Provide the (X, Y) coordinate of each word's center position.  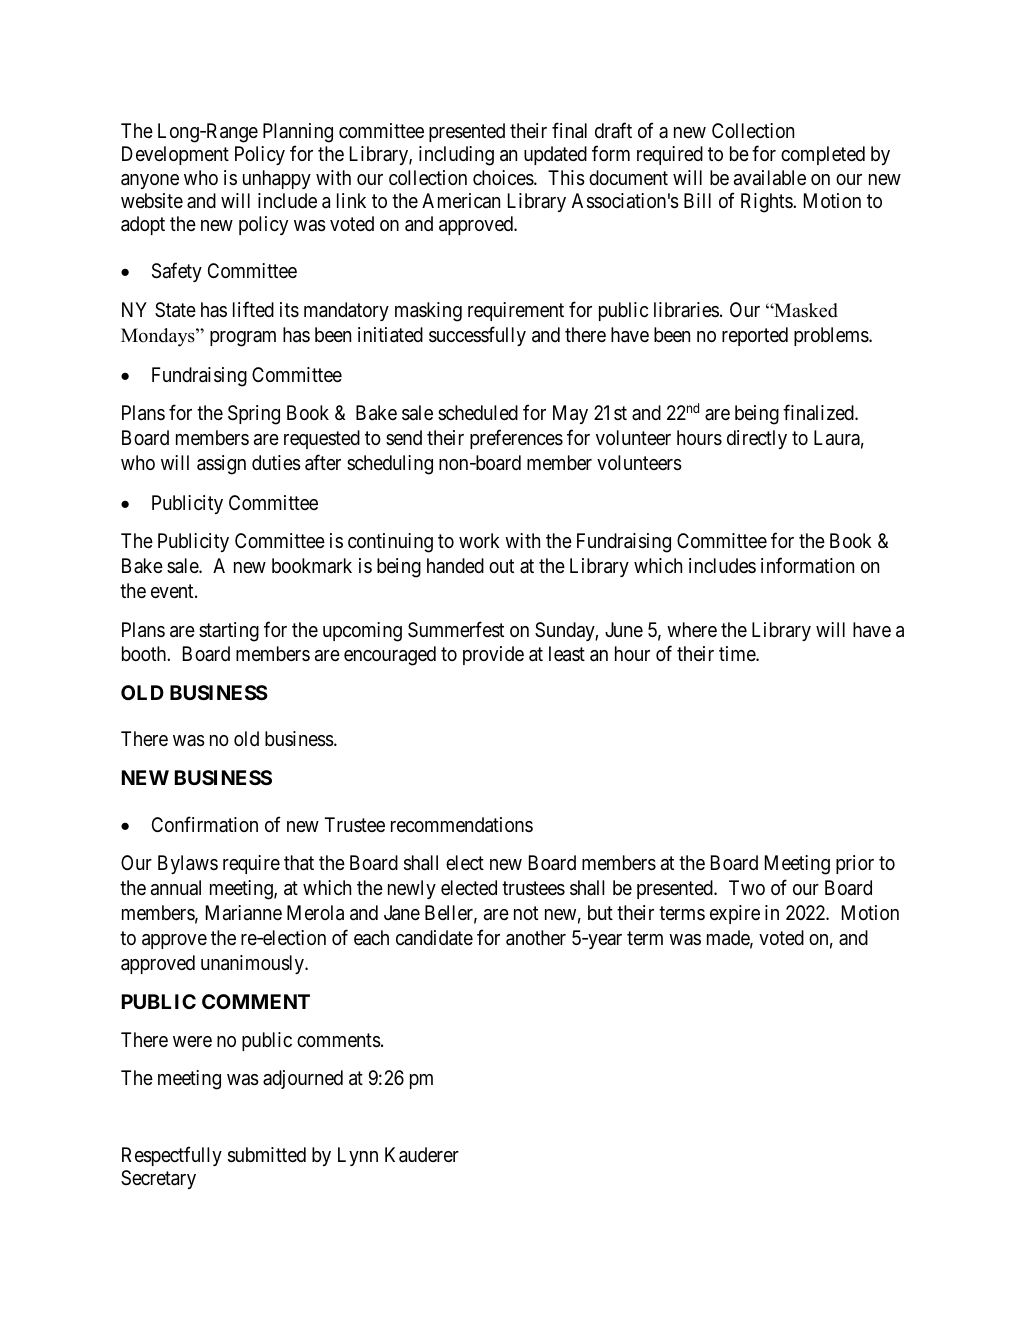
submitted (267, 1155)
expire (735, 914)
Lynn (358, 1156)
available (770, 177)
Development (175, 155)
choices (504, 178)
